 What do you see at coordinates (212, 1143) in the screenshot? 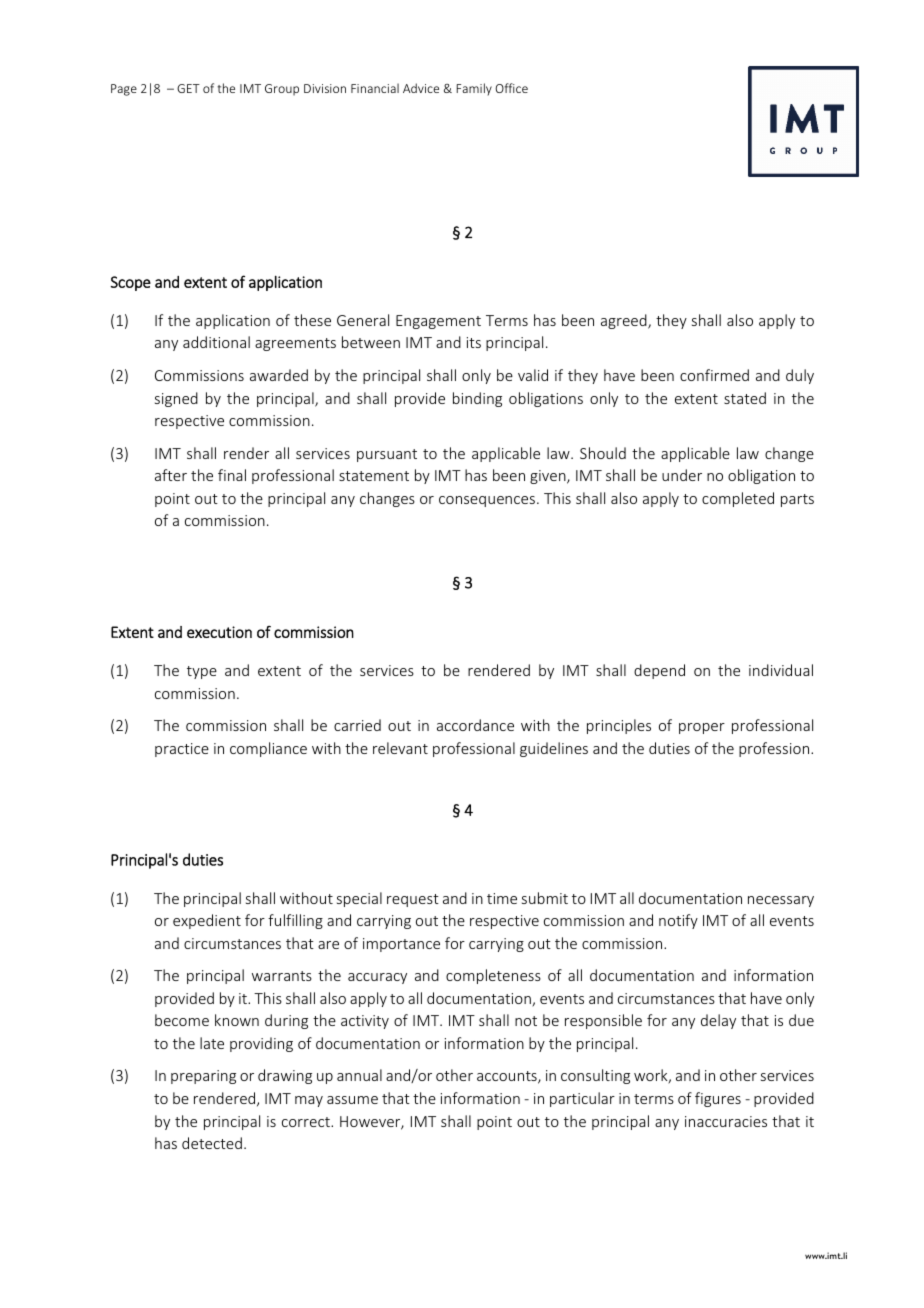
I see `detected` at bounding box center [212, 1143].
